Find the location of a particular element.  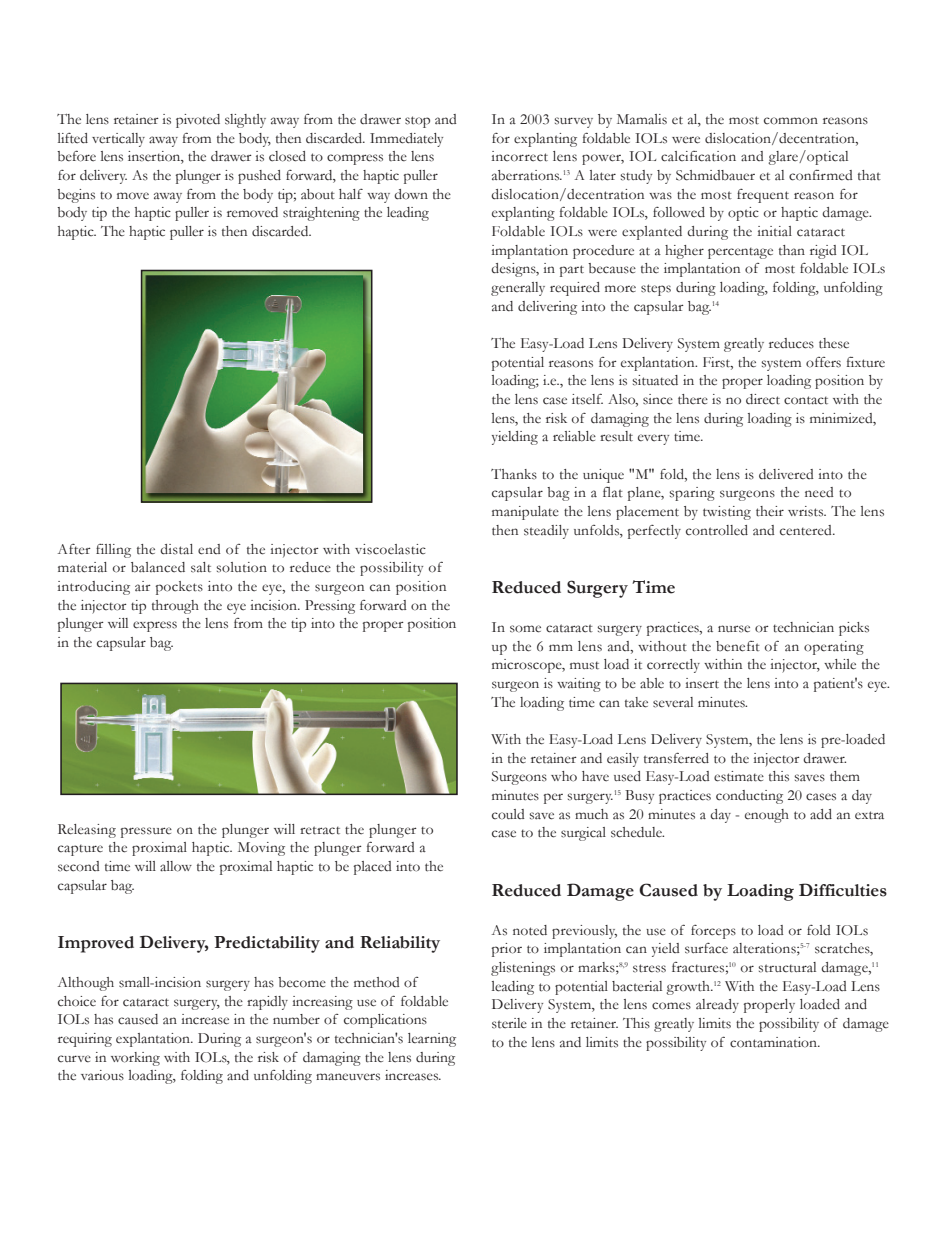

pressure is located at coordinates (146, 832).
